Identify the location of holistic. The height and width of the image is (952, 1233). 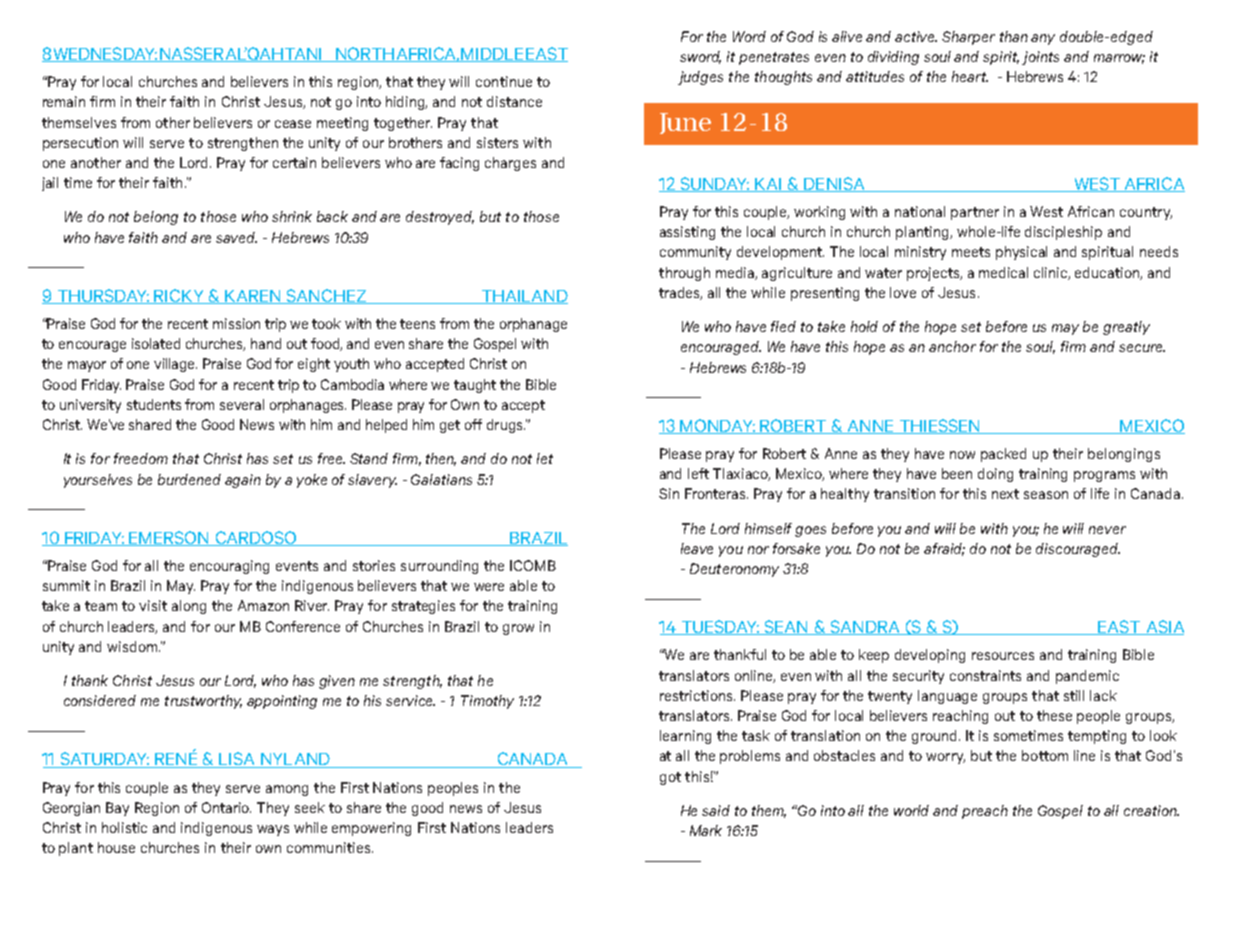
(124, 827).
